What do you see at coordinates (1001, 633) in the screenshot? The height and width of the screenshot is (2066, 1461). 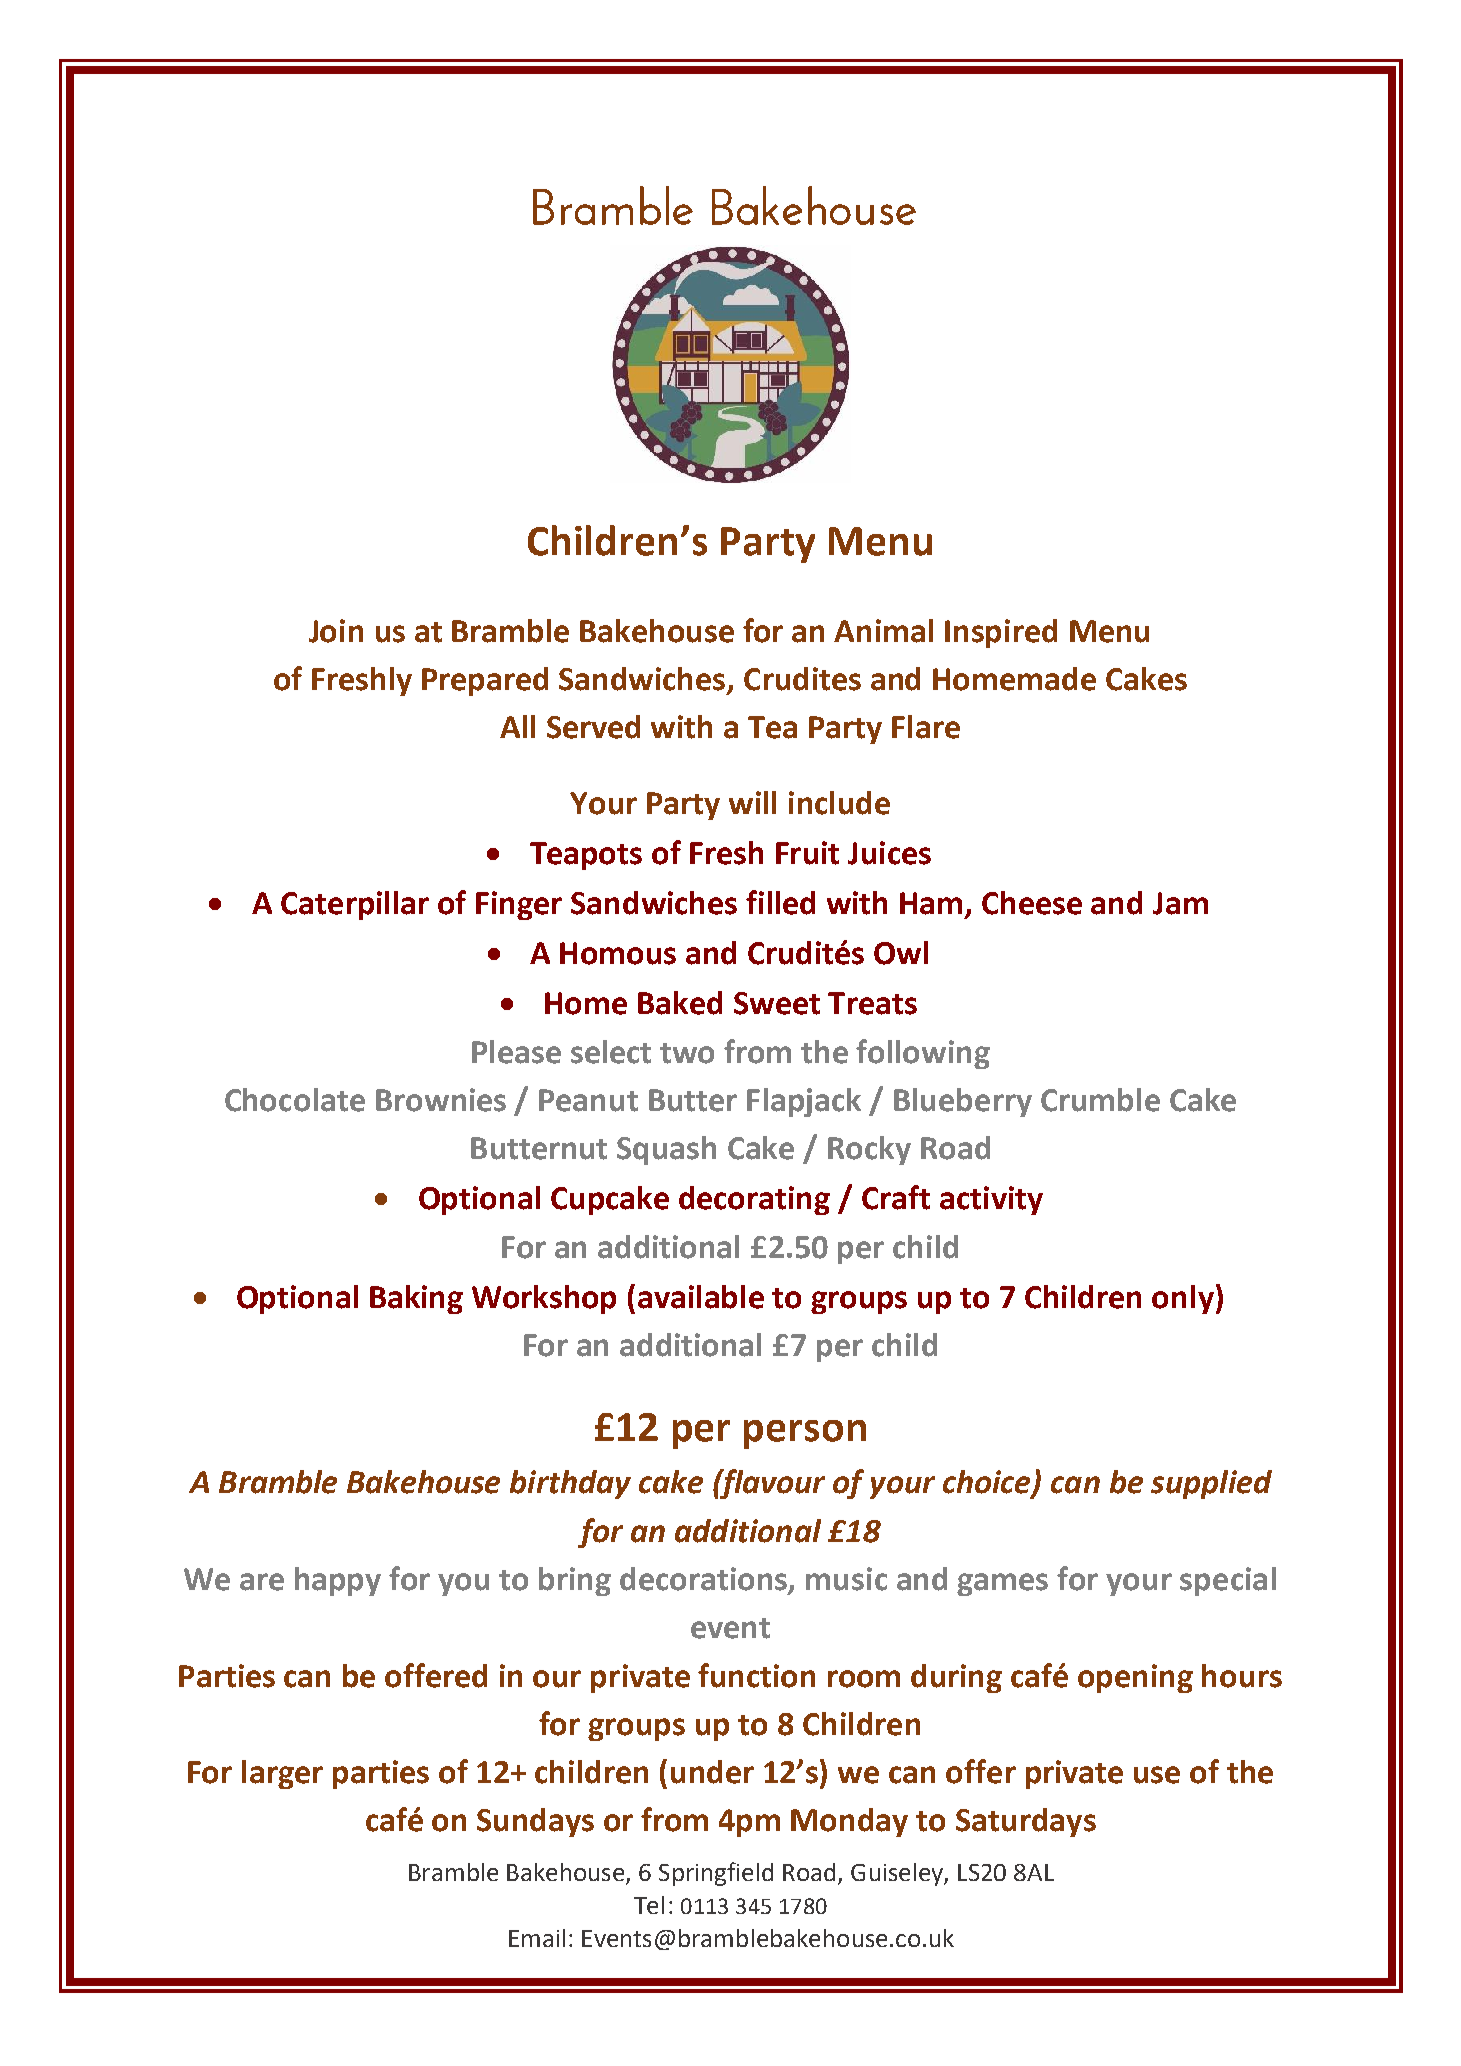 I see `Inspired` at bounding box center [1001, 633].
